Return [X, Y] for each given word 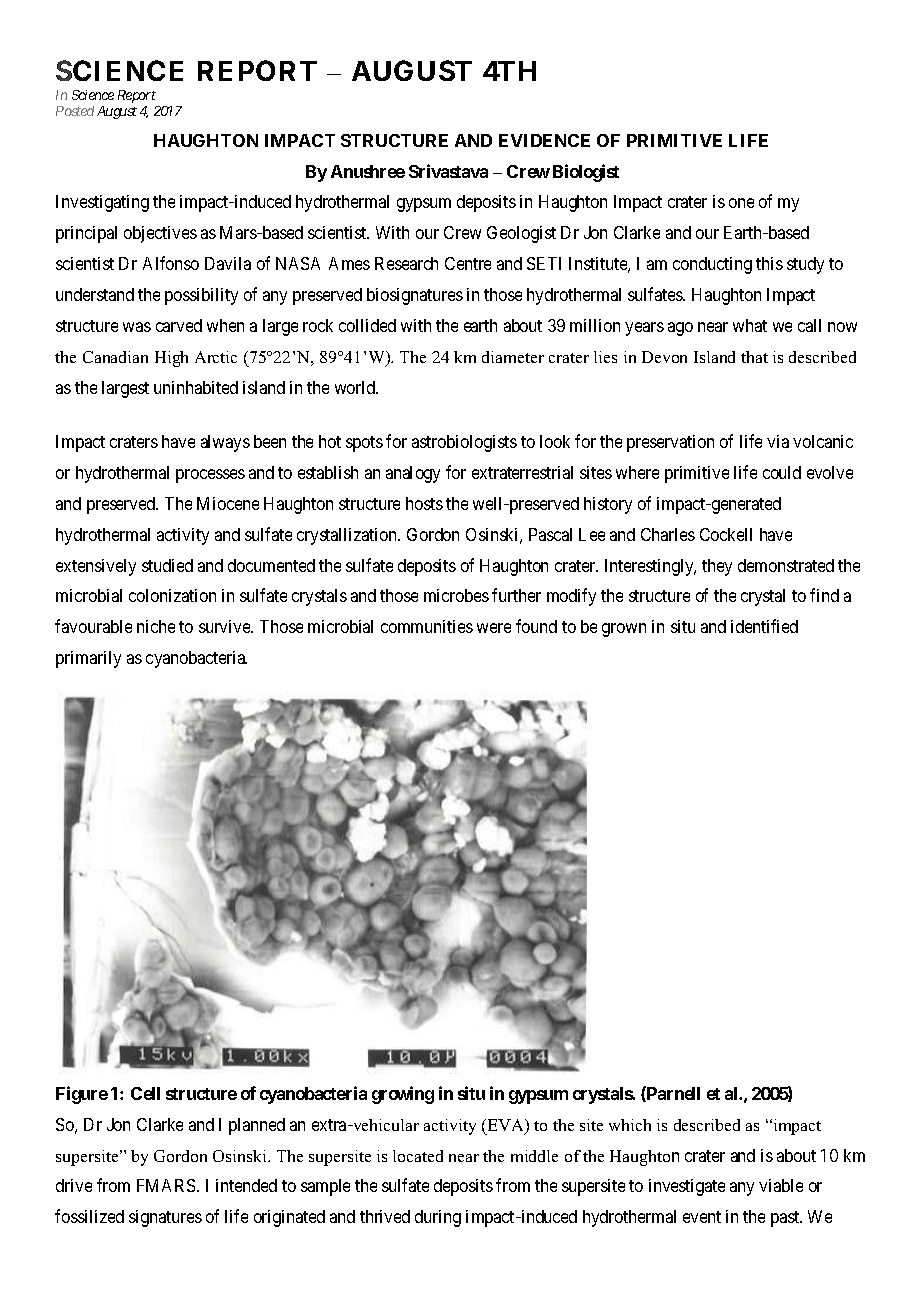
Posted [75, 111]
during [438, 1218]
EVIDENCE [544, 140]
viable [781, 1185]
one [741, 203]
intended [246, 1185]
